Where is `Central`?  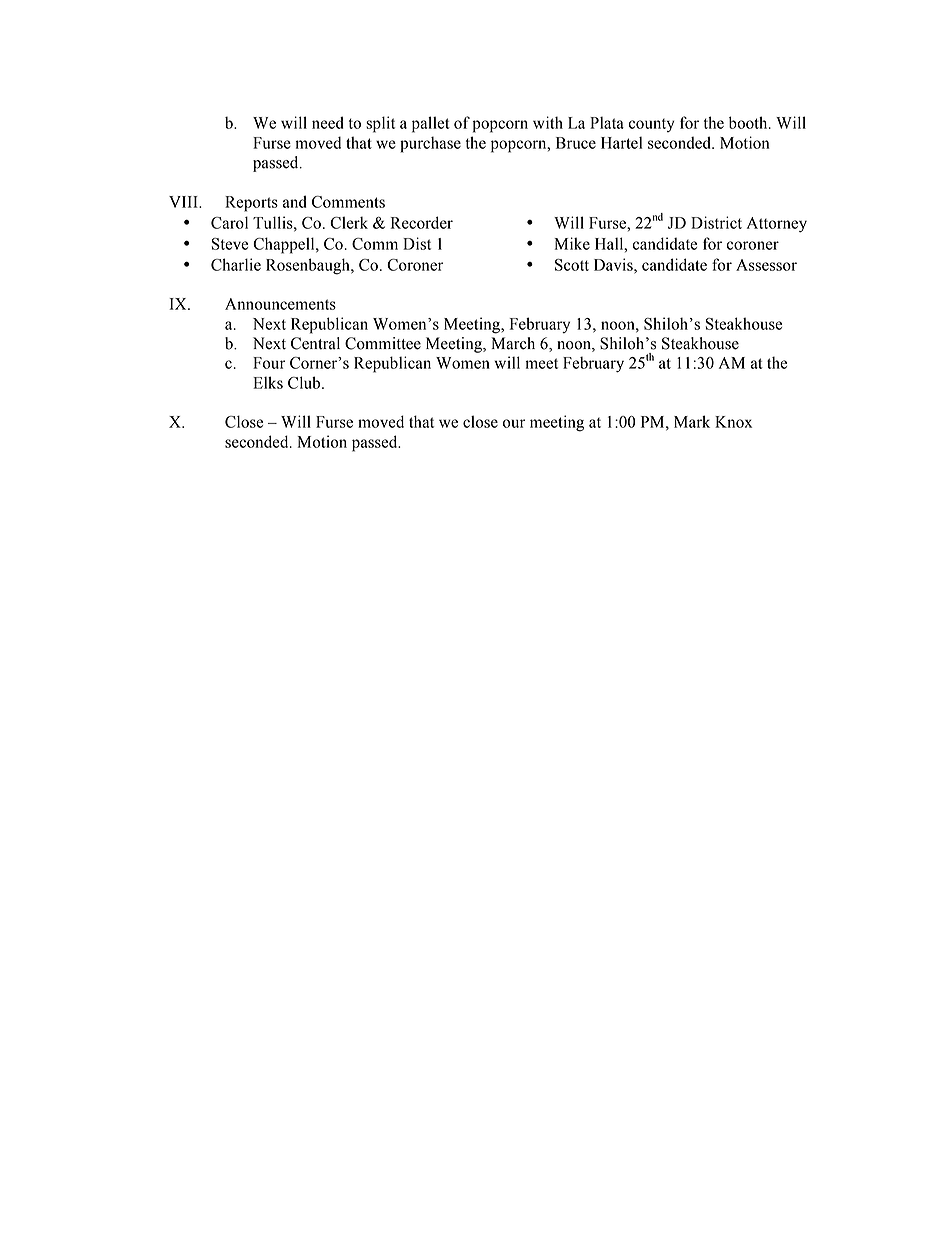
Central is located at coordinates (315, 343).
